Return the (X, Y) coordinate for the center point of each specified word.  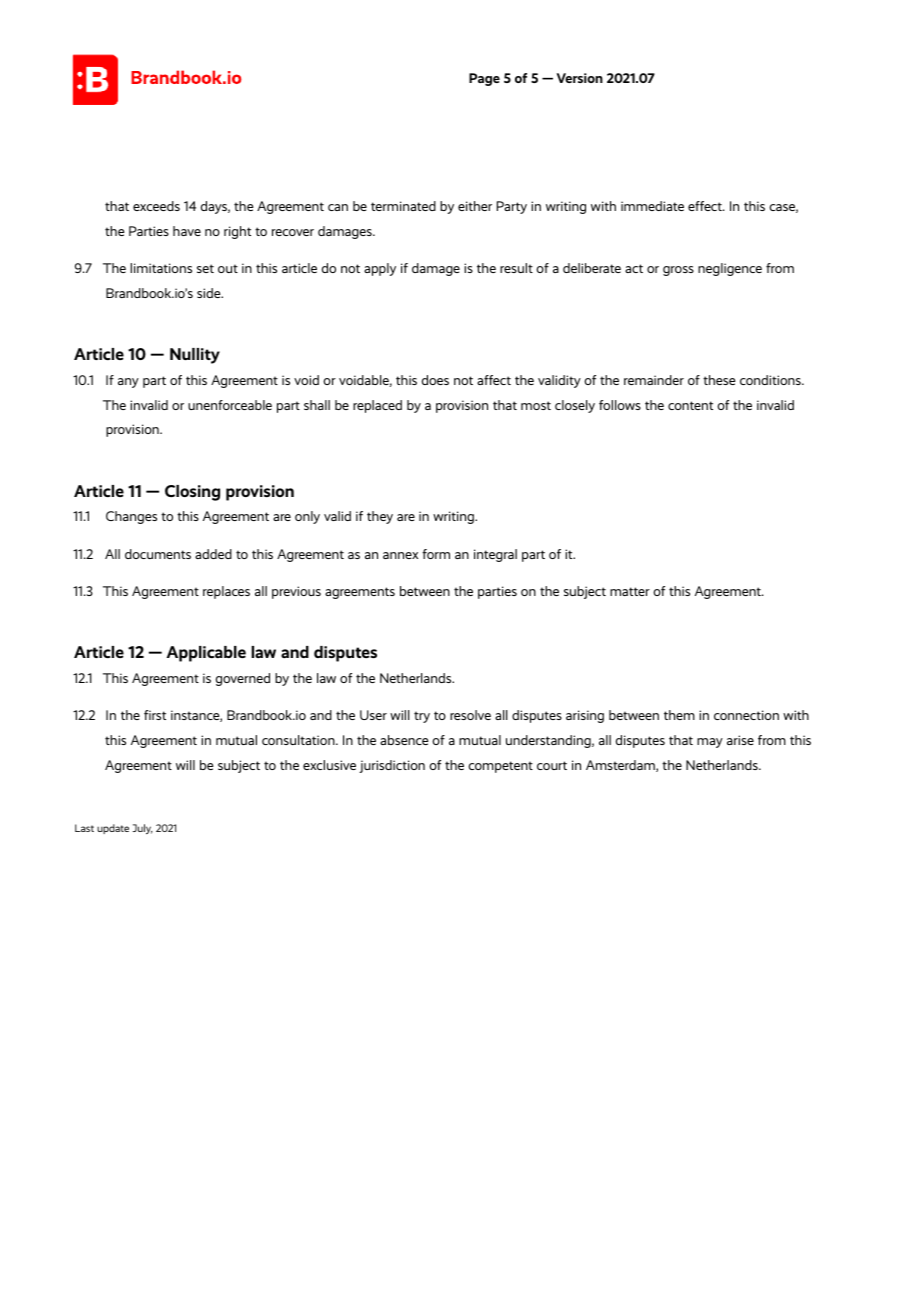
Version (580, 78)
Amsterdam (621, 766)
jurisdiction (392, 766)
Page (484, 79)
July (143, 829)
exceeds (156, 206)
